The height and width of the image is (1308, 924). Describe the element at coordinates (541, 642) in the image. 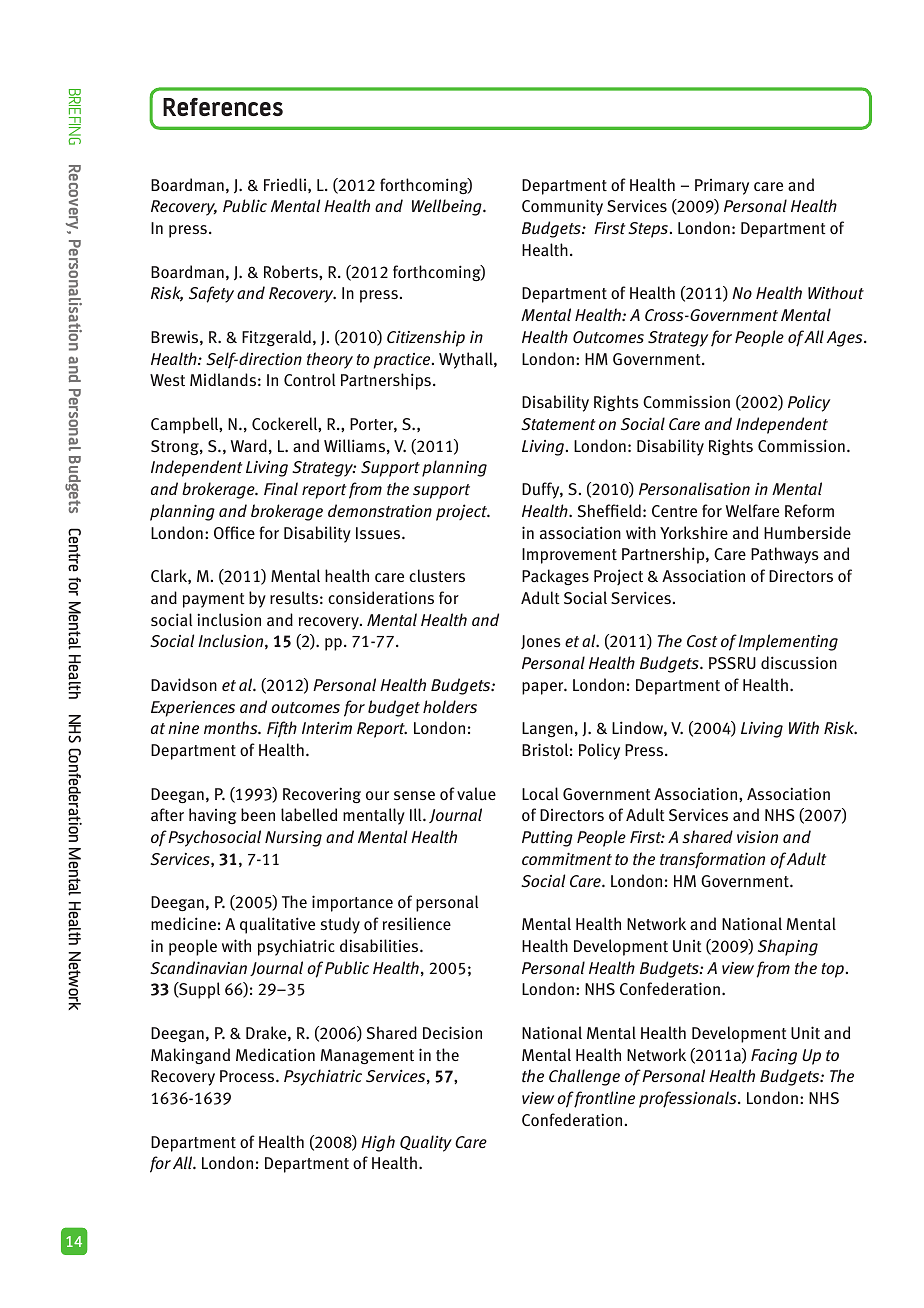

I see `Jones` at that location.
